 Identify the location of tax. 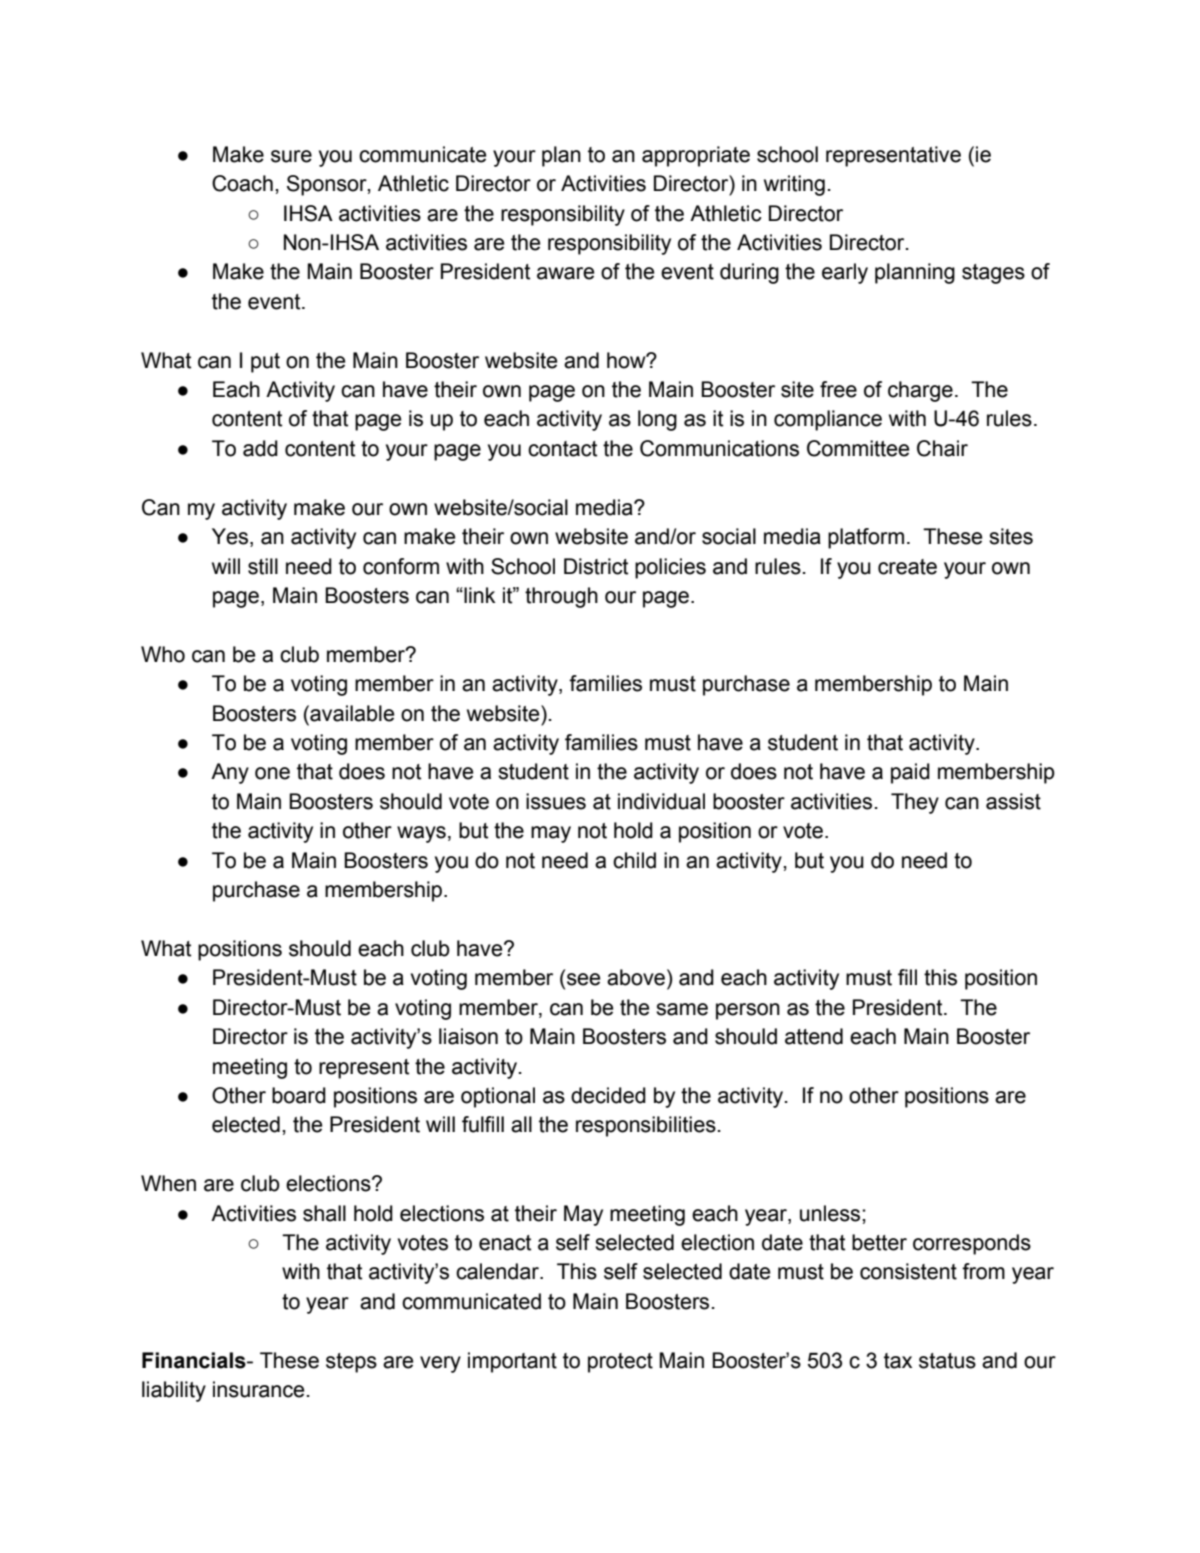
(898, 1361).
